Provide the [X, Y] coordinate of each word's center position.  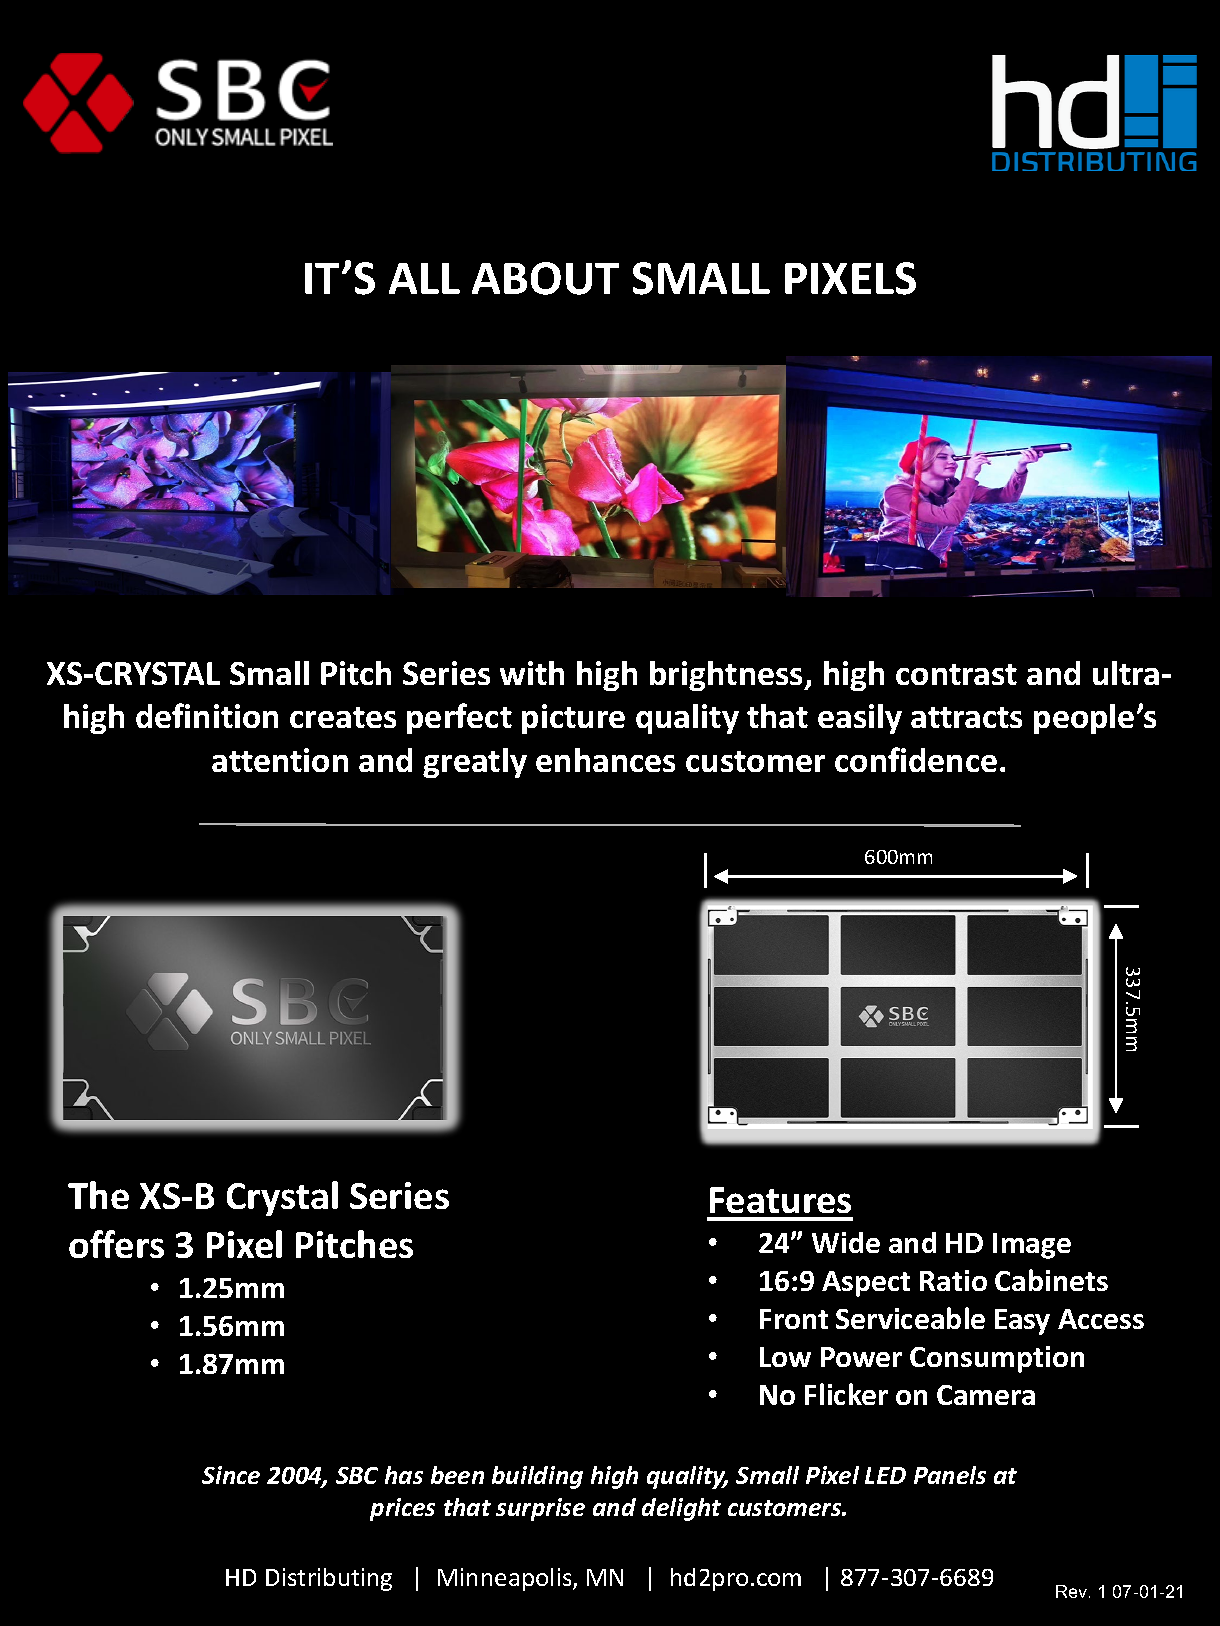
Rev [1073, 1591]
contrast [956, 674]
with [532, 673]
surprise [540, 1509]
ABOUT [545, 278]
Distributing [329, 1579]
